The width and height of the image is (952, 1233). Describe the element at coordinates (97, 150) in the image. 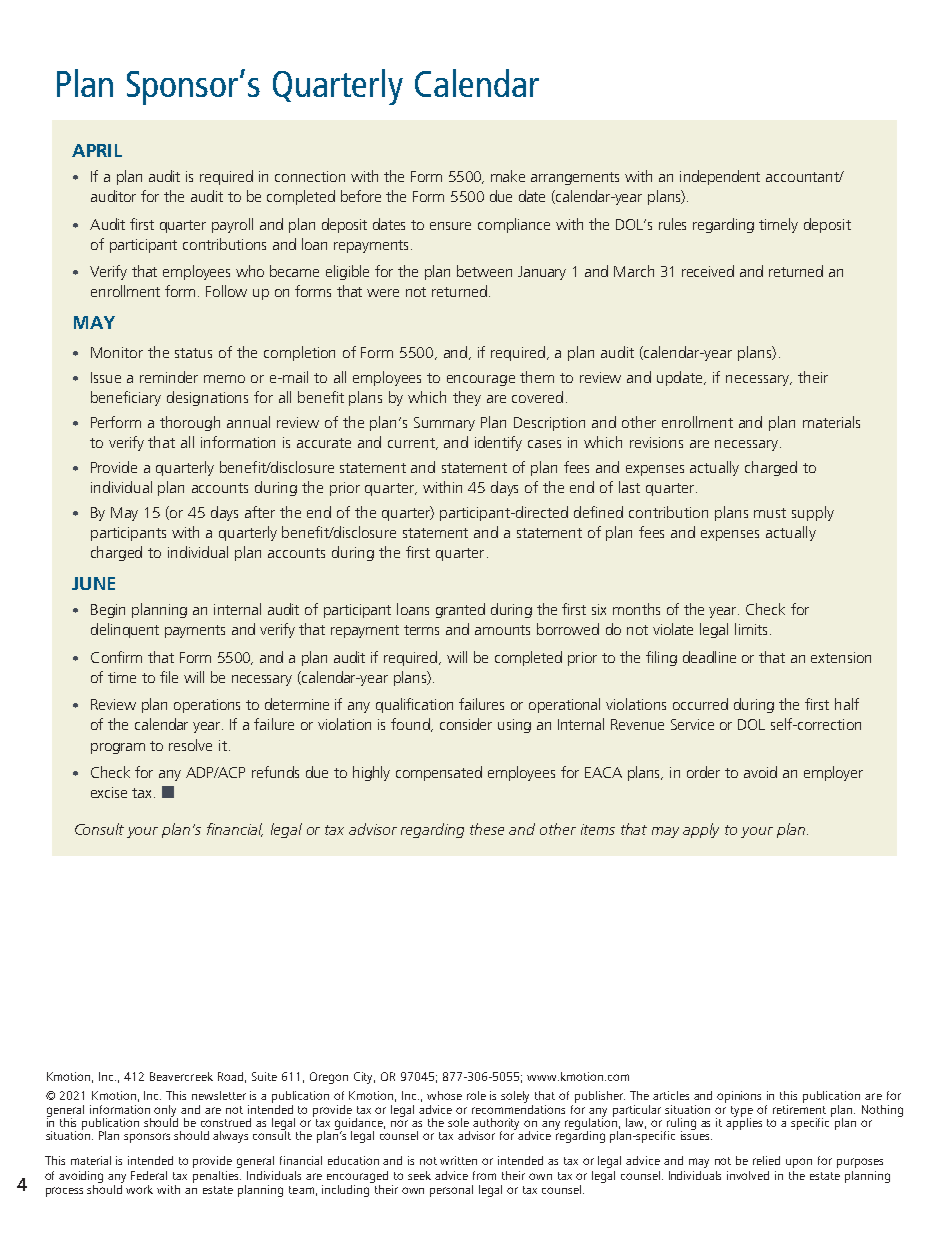

I see `APRIL` at that location.
